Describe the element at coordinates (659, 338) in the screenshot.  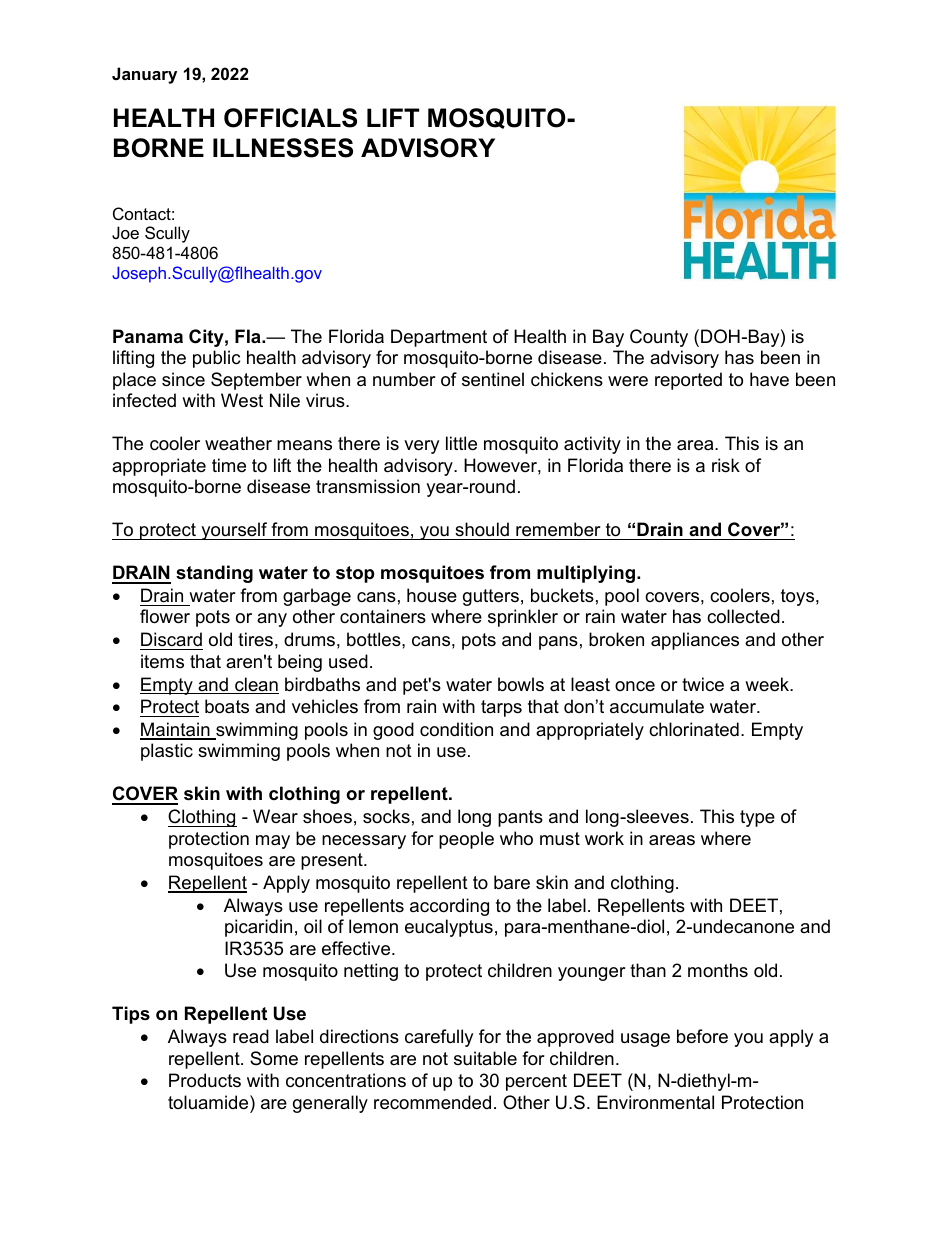
I see `County` at that location.
